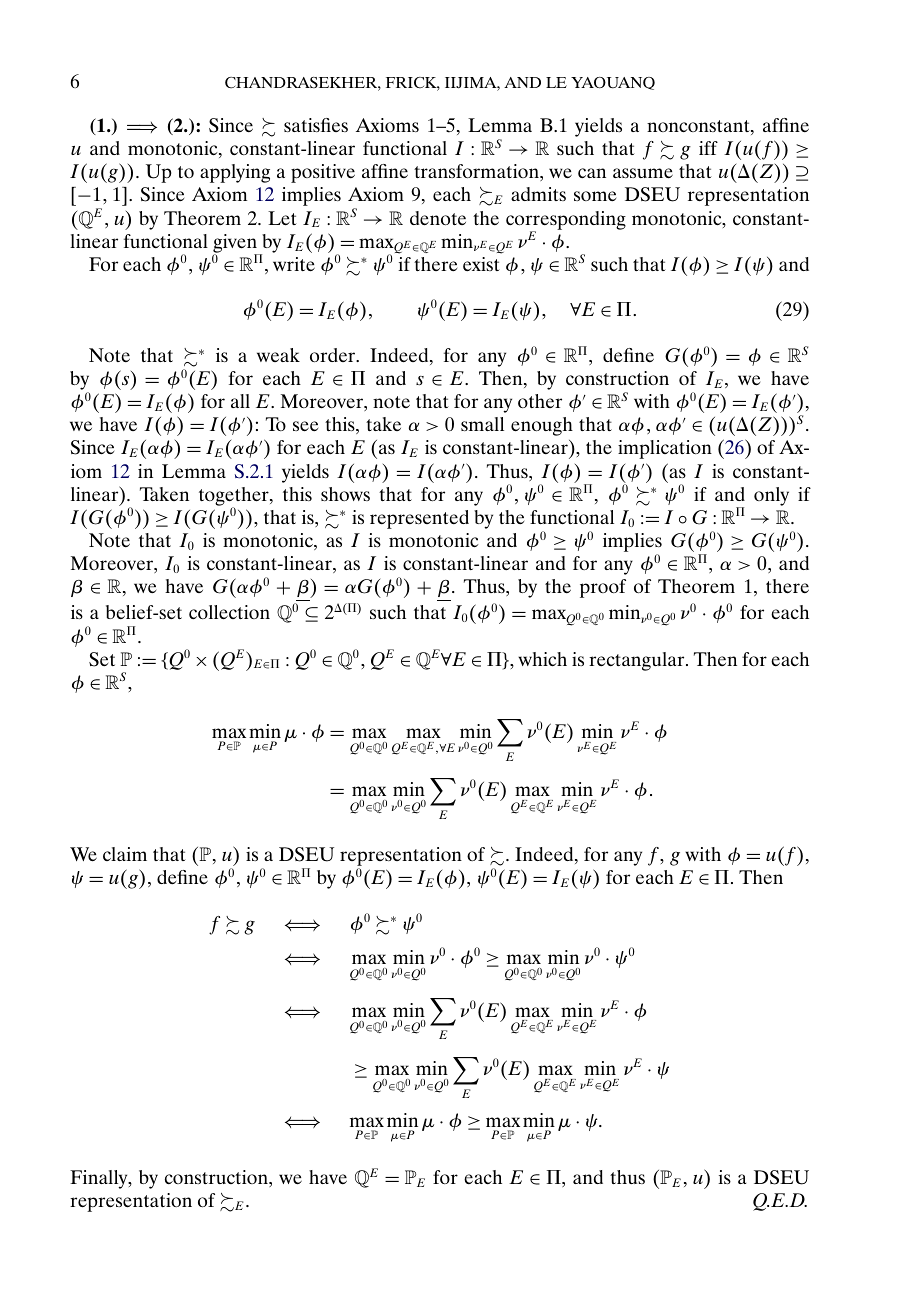  What do you see at coordinates (477, 172) in the document?
I see `transformation` at bounding box center [477, 172].
